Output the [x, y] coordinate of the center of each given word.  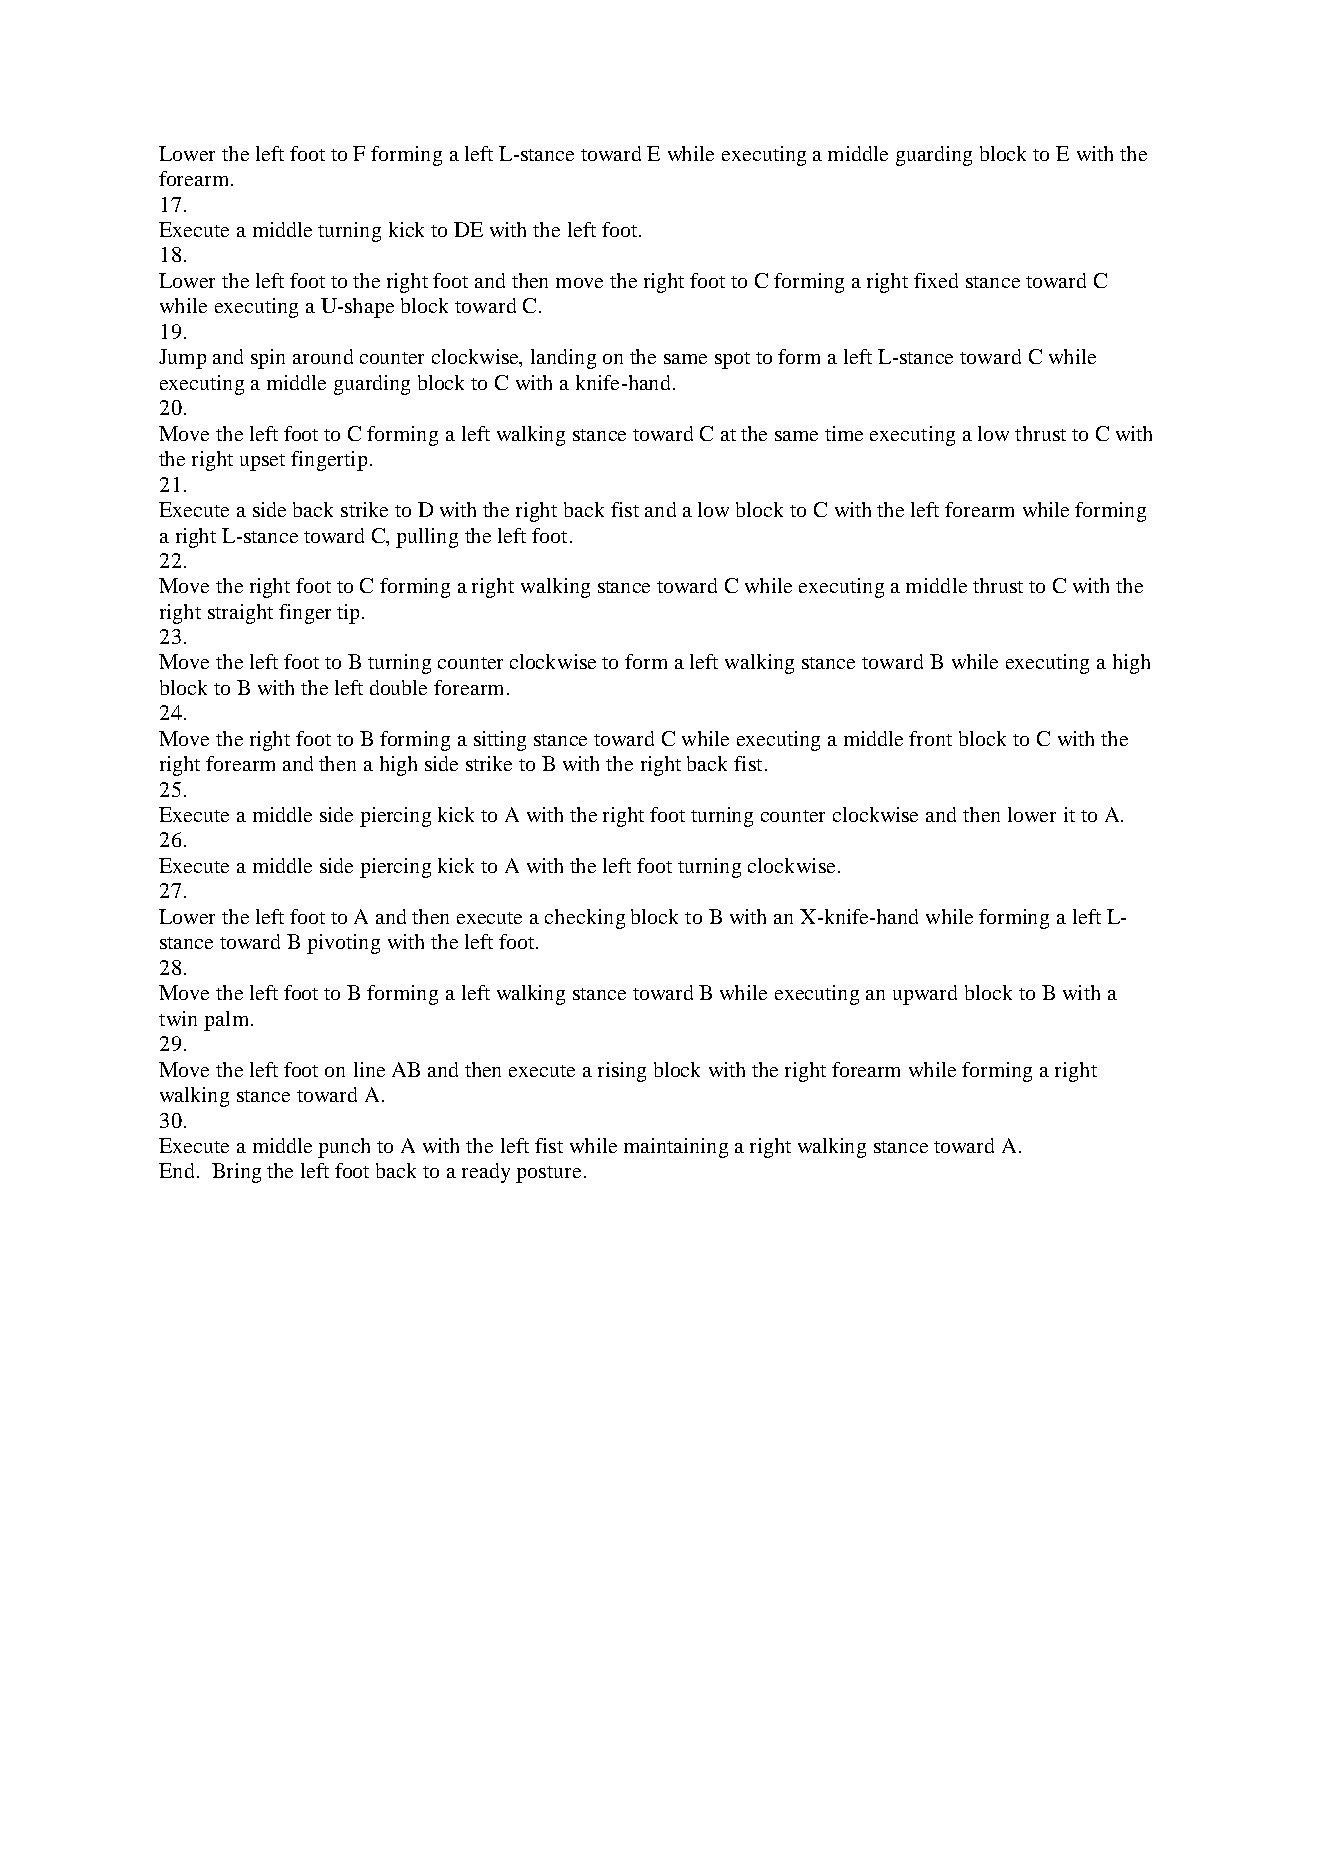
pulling [427, 538]
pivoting [343, 944]
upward [925, 995]
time [844, 433]
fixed [936, 280]
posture [548, 1174]
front [930, 738]
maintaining [676, 1148]
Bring [236, 1173]
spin [268, 359]
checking [585, 919]
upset [262, 462]
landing [563, 359]
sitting [500, 741]
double [398, 687]
